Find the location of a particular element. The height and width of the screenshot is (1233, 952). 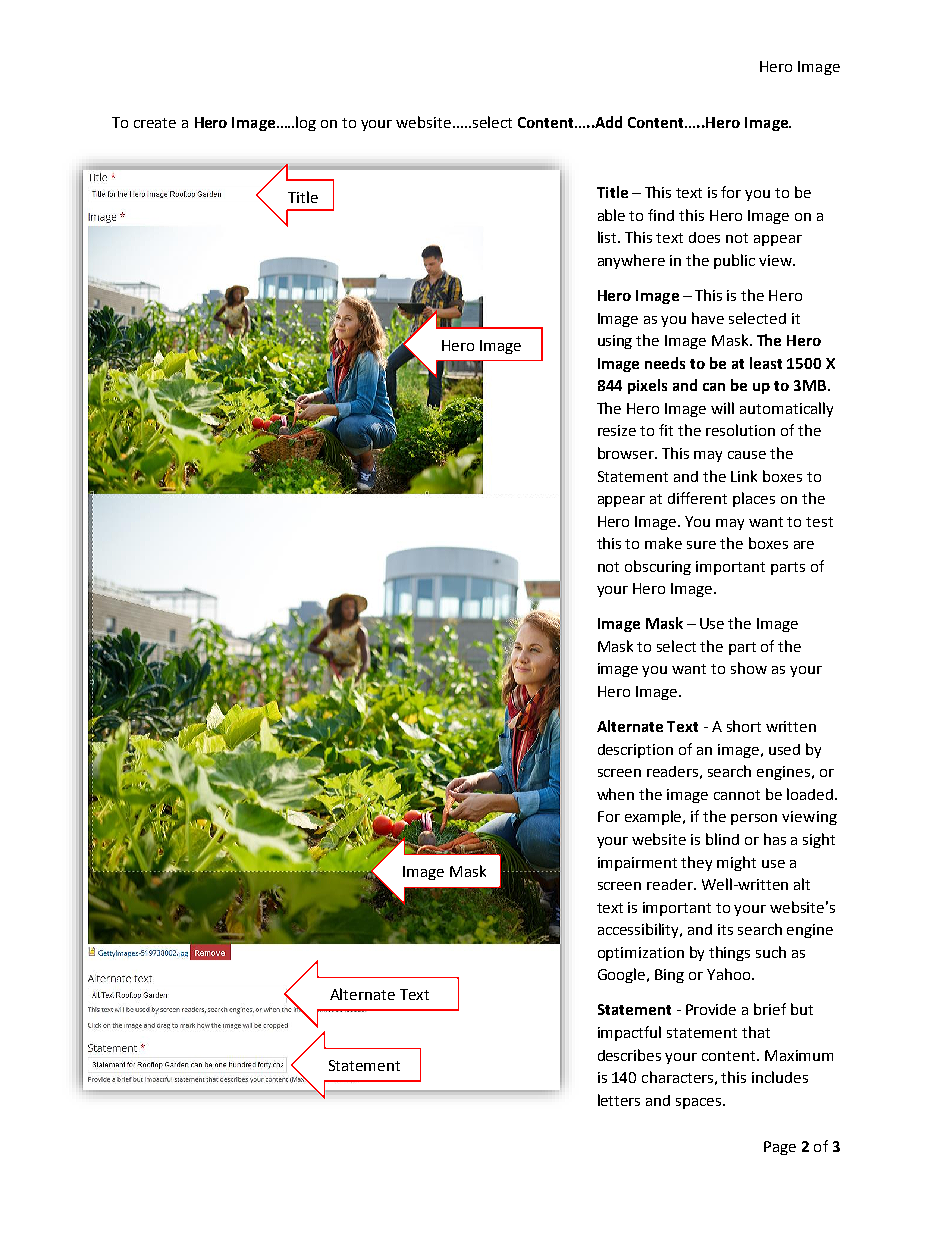

find is located at coordinates (661, 215).
